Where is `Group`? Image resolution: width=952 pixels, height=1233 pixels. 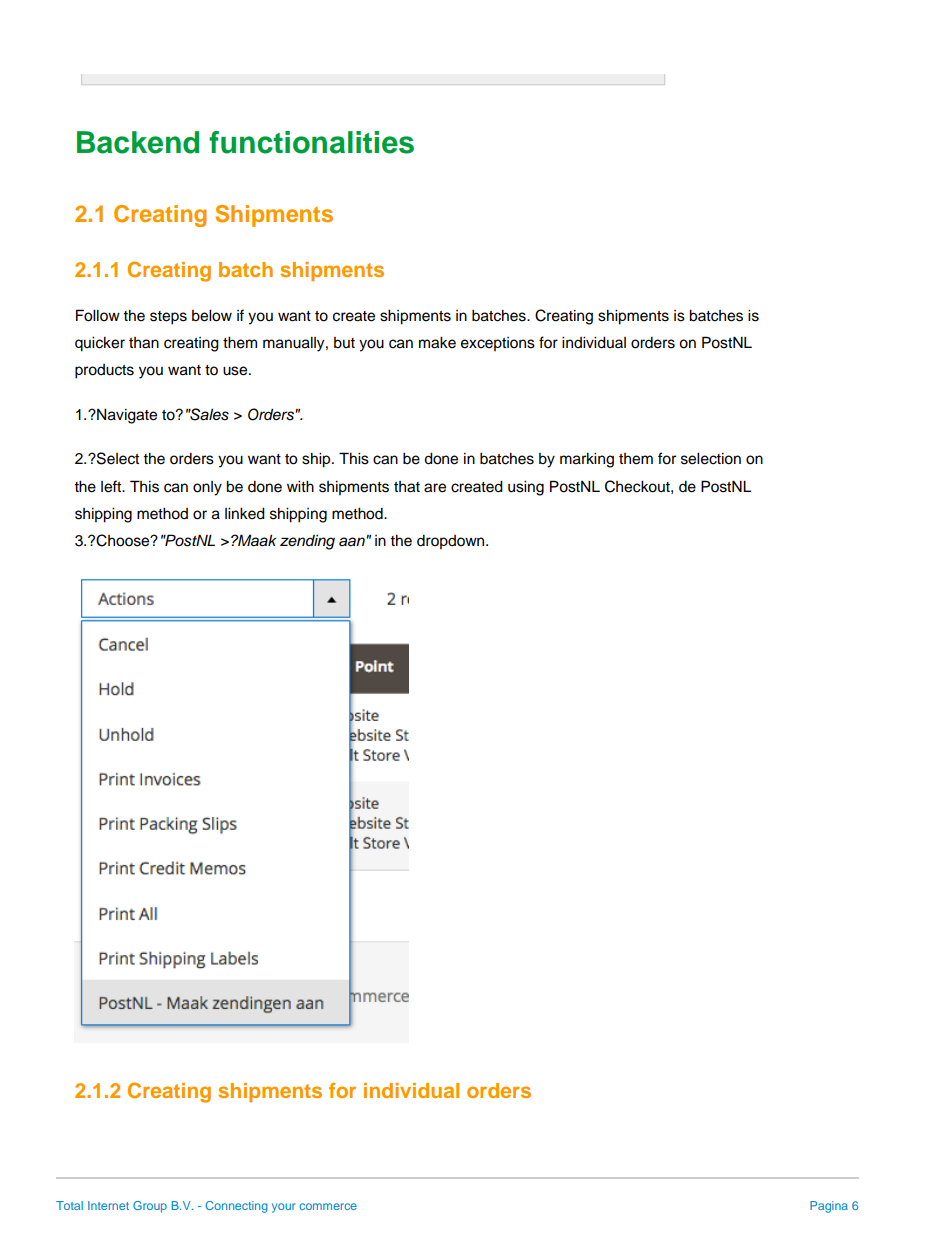
Group is located at coordinates (150, 1207).
